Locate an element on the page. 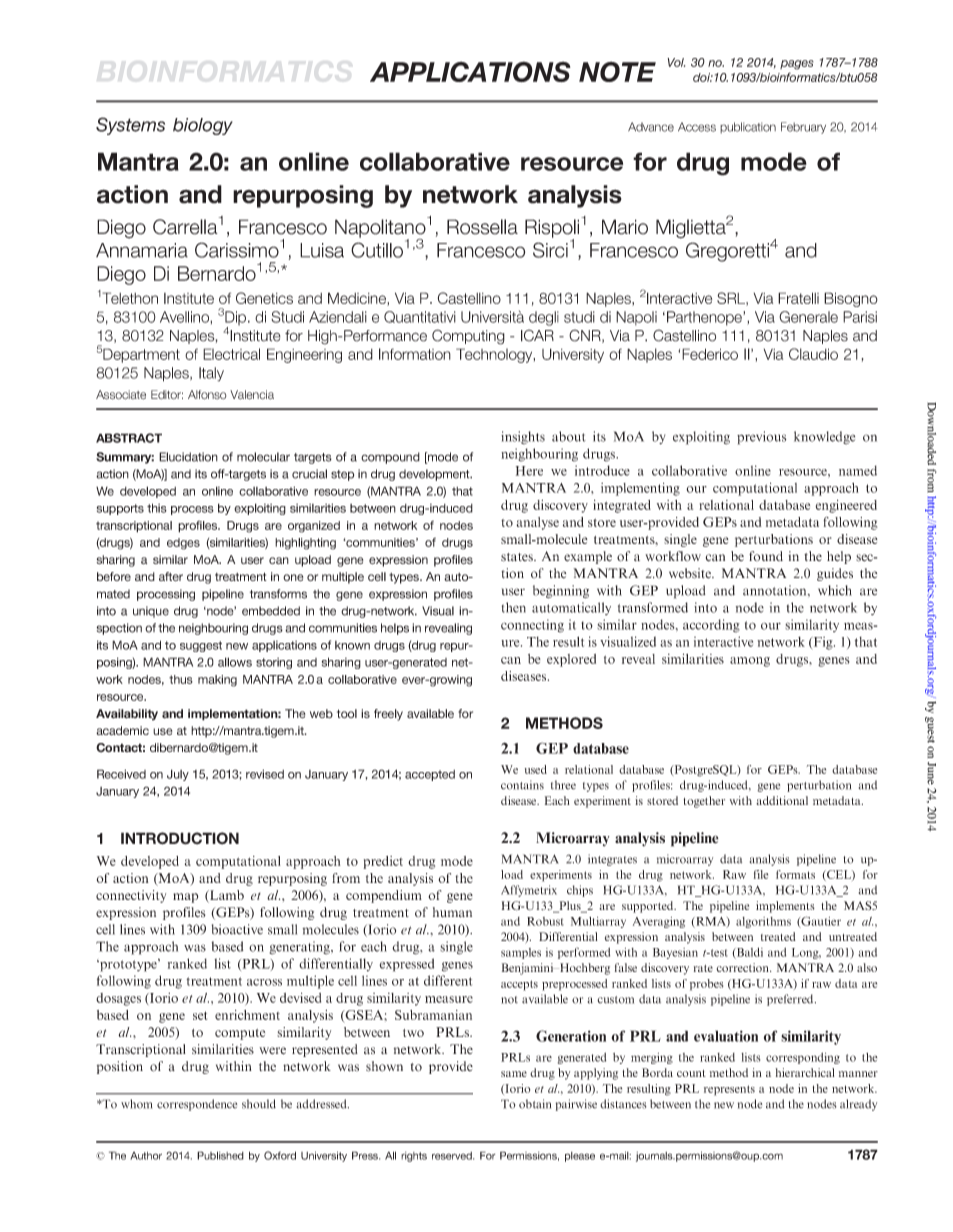 Image resolution: width=953 pixels, height=1232 pixels. obtain is located at coordinates (535, 1104).
